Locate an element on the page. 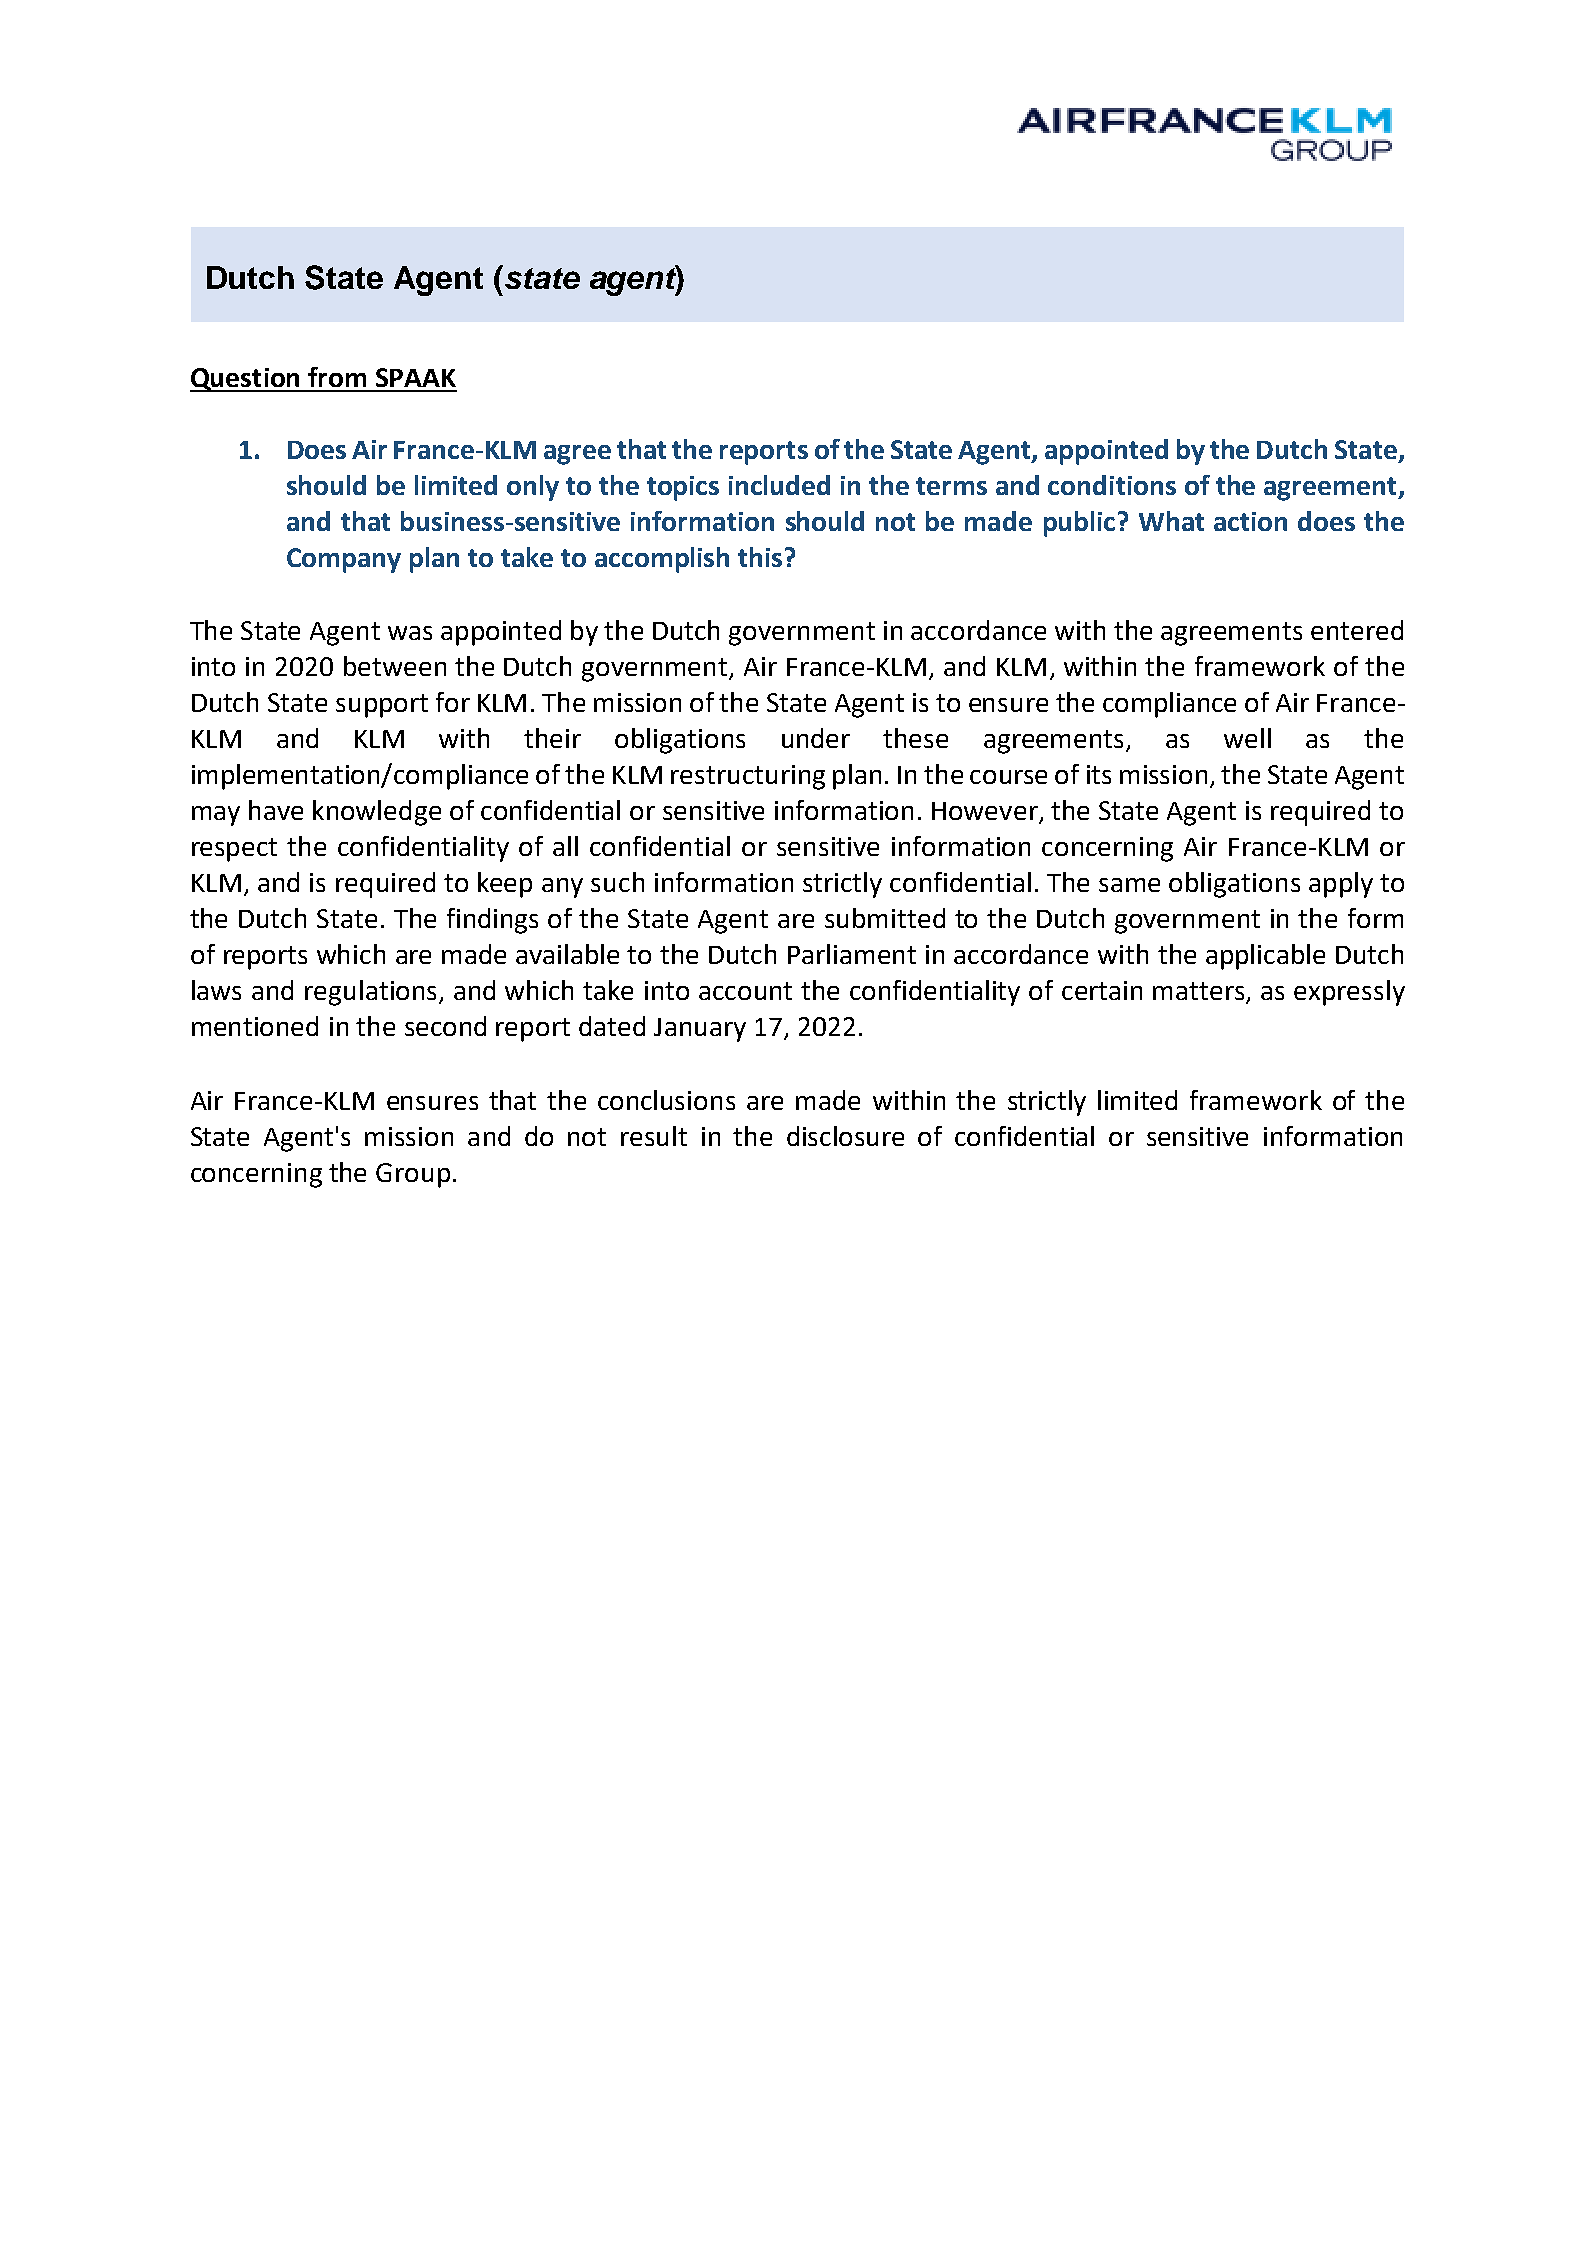 This page has width=1595, height=2255. entered is located at coordinates (1357, 630).
